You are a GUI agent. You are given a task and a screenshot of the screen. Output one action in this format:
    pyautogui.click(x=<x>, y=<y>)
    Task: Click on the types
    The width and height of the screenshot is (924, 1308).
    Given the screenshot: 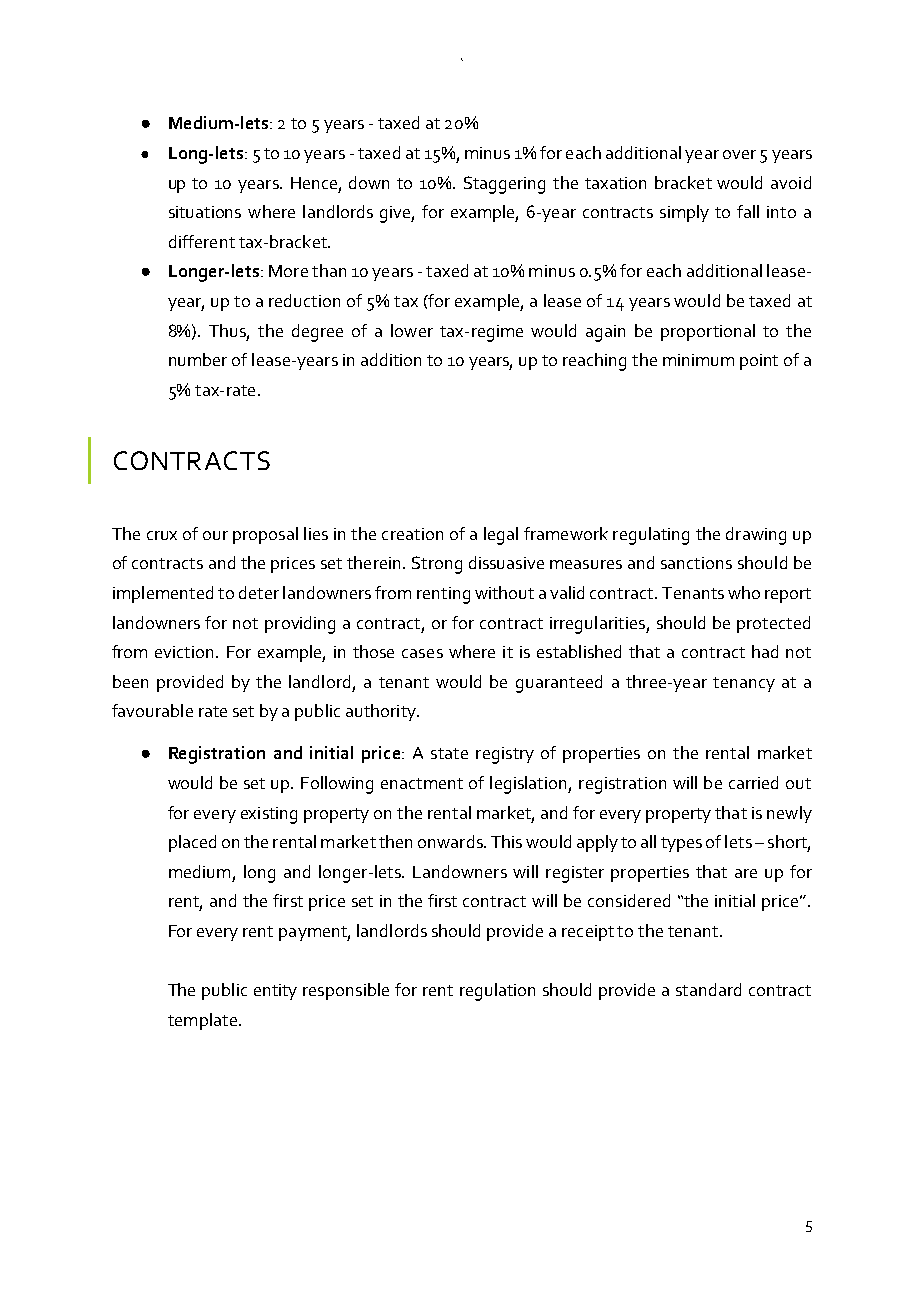 What is the action you would take?
    pyautogui.click(x=681, y=844)
